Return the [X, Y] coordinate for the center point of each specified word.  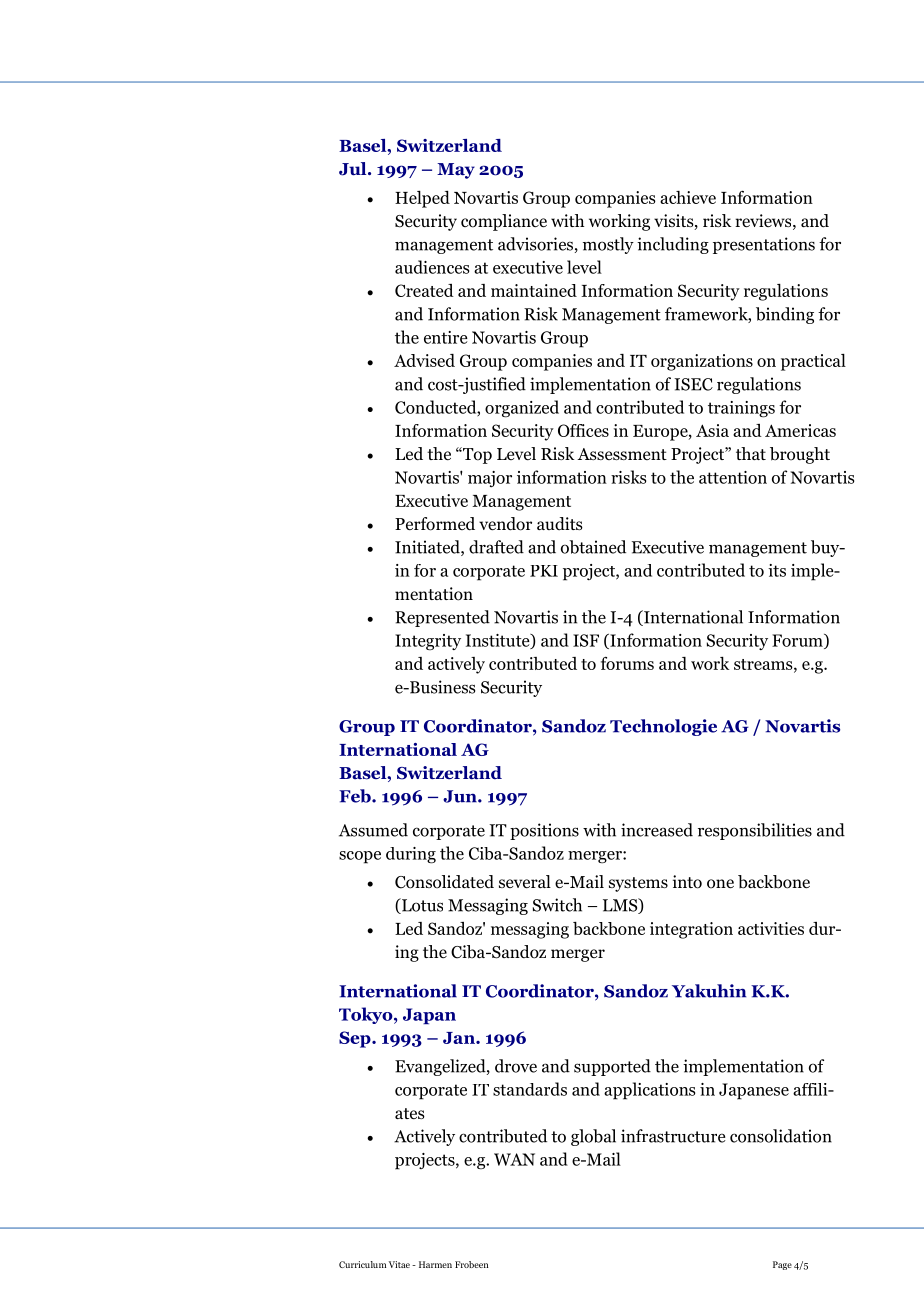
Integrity [428, 642]
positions [544, 831]
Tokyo [367, 1015]
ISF [586, 640]
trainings [741, 409]
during [411, 855]
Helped [422, 199]
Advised [424, 360]
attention [733, 477]
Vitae [399, 1264]
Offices [583, 430]
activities [771, 928]
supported [612, 1067]
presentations [764, 245]
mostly [608, 245]
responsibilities [755, 831]
